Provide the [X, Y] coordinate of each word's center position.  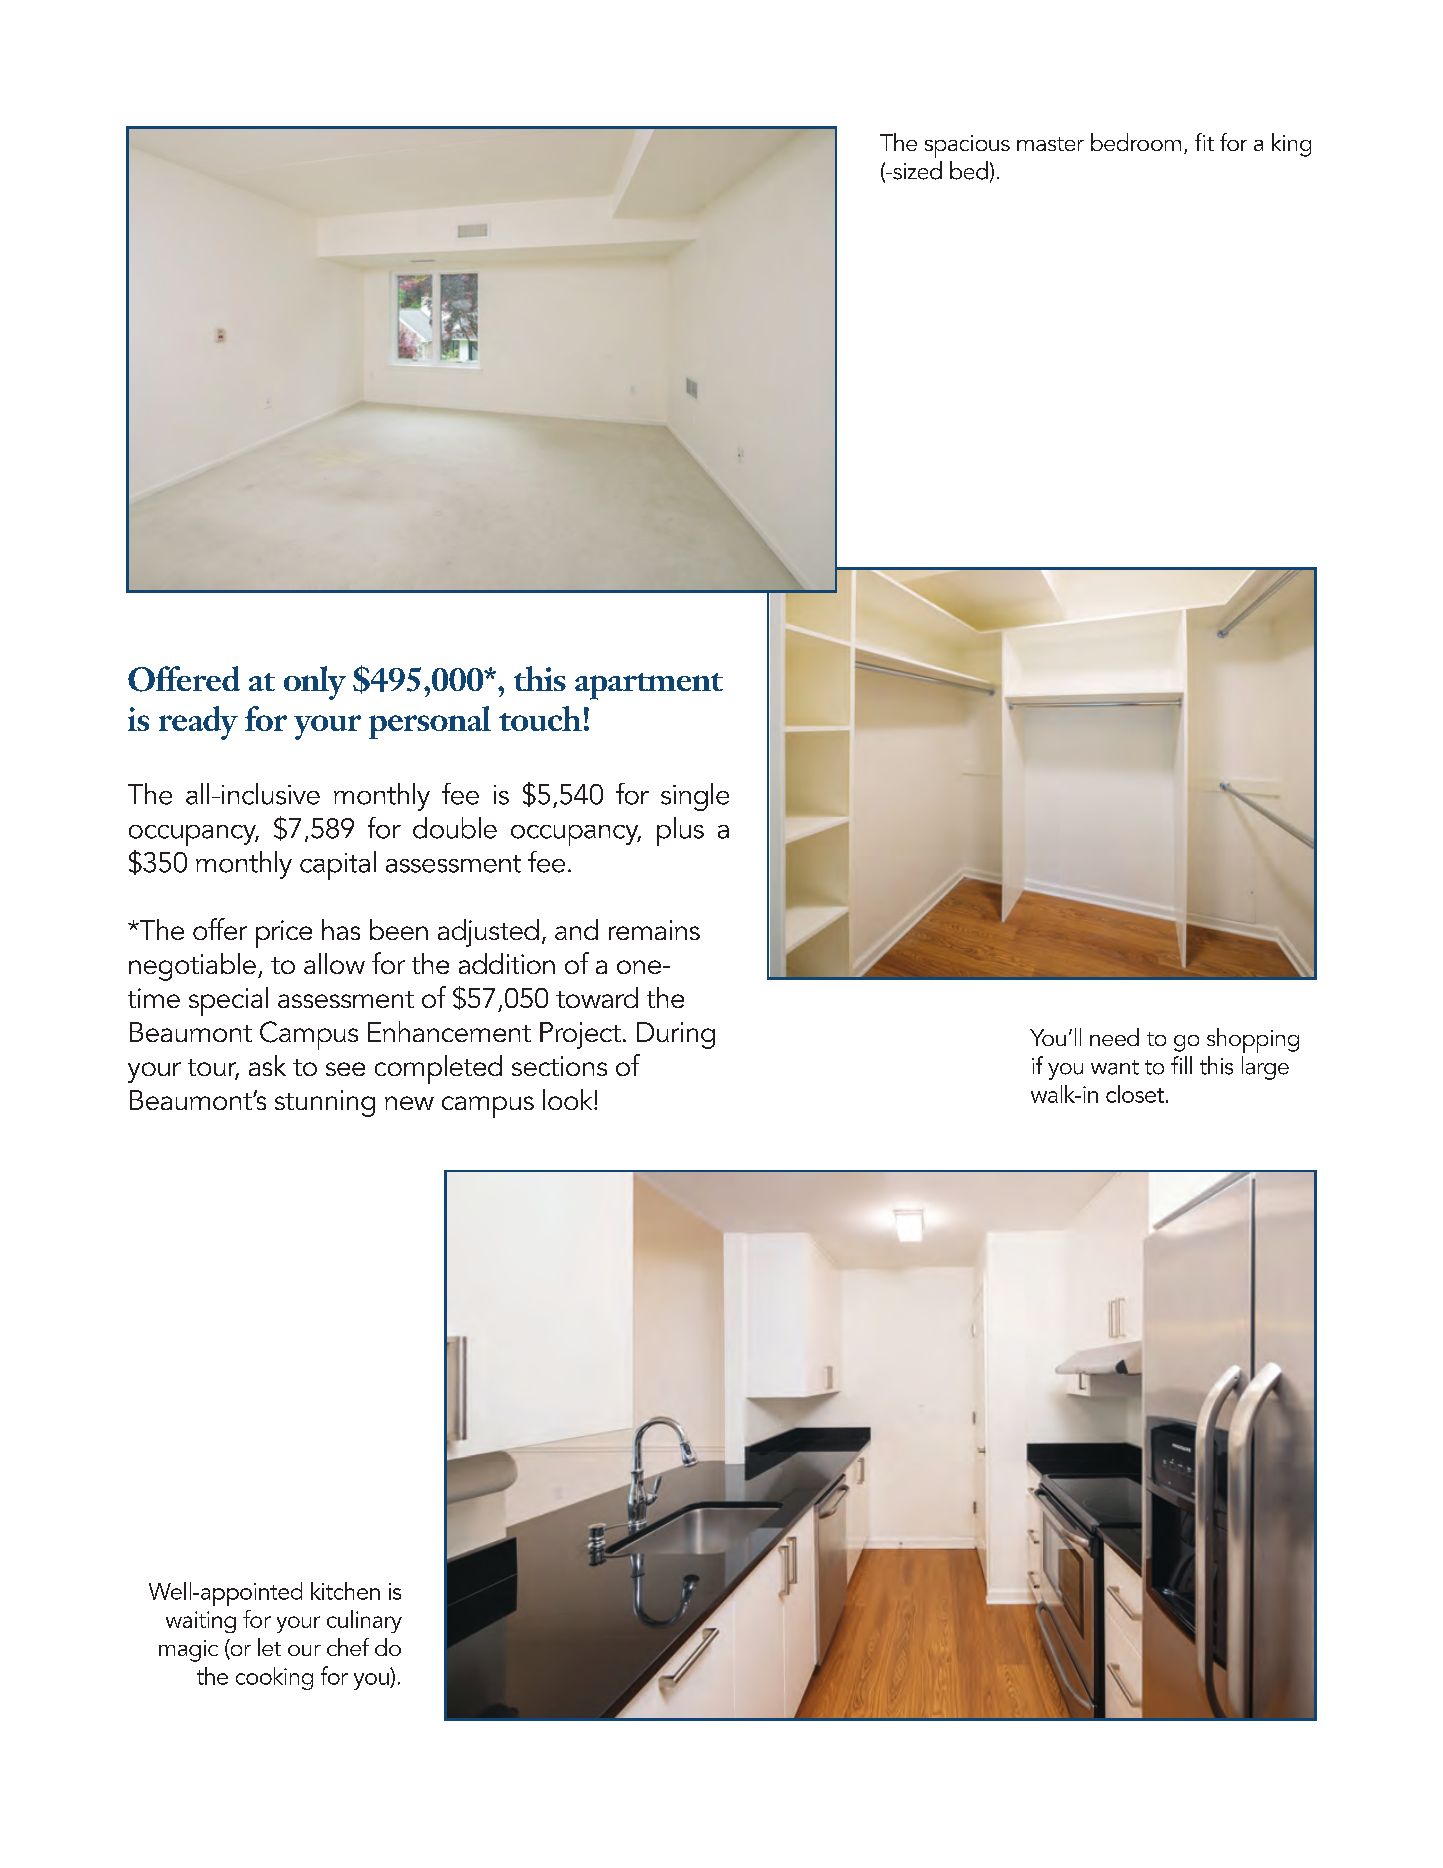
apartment [649, 686]
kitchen [345, 1591]
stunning [325, 1103]
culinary [364, 1621]
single [695, 797]
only [315, 683]
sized [916, 170]
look [569, 1099]
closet [1135, 1094]
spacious [967, 146]
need [1114, 1037]
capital [338, 865]
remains [654, 930]
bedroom [1136, 142]
